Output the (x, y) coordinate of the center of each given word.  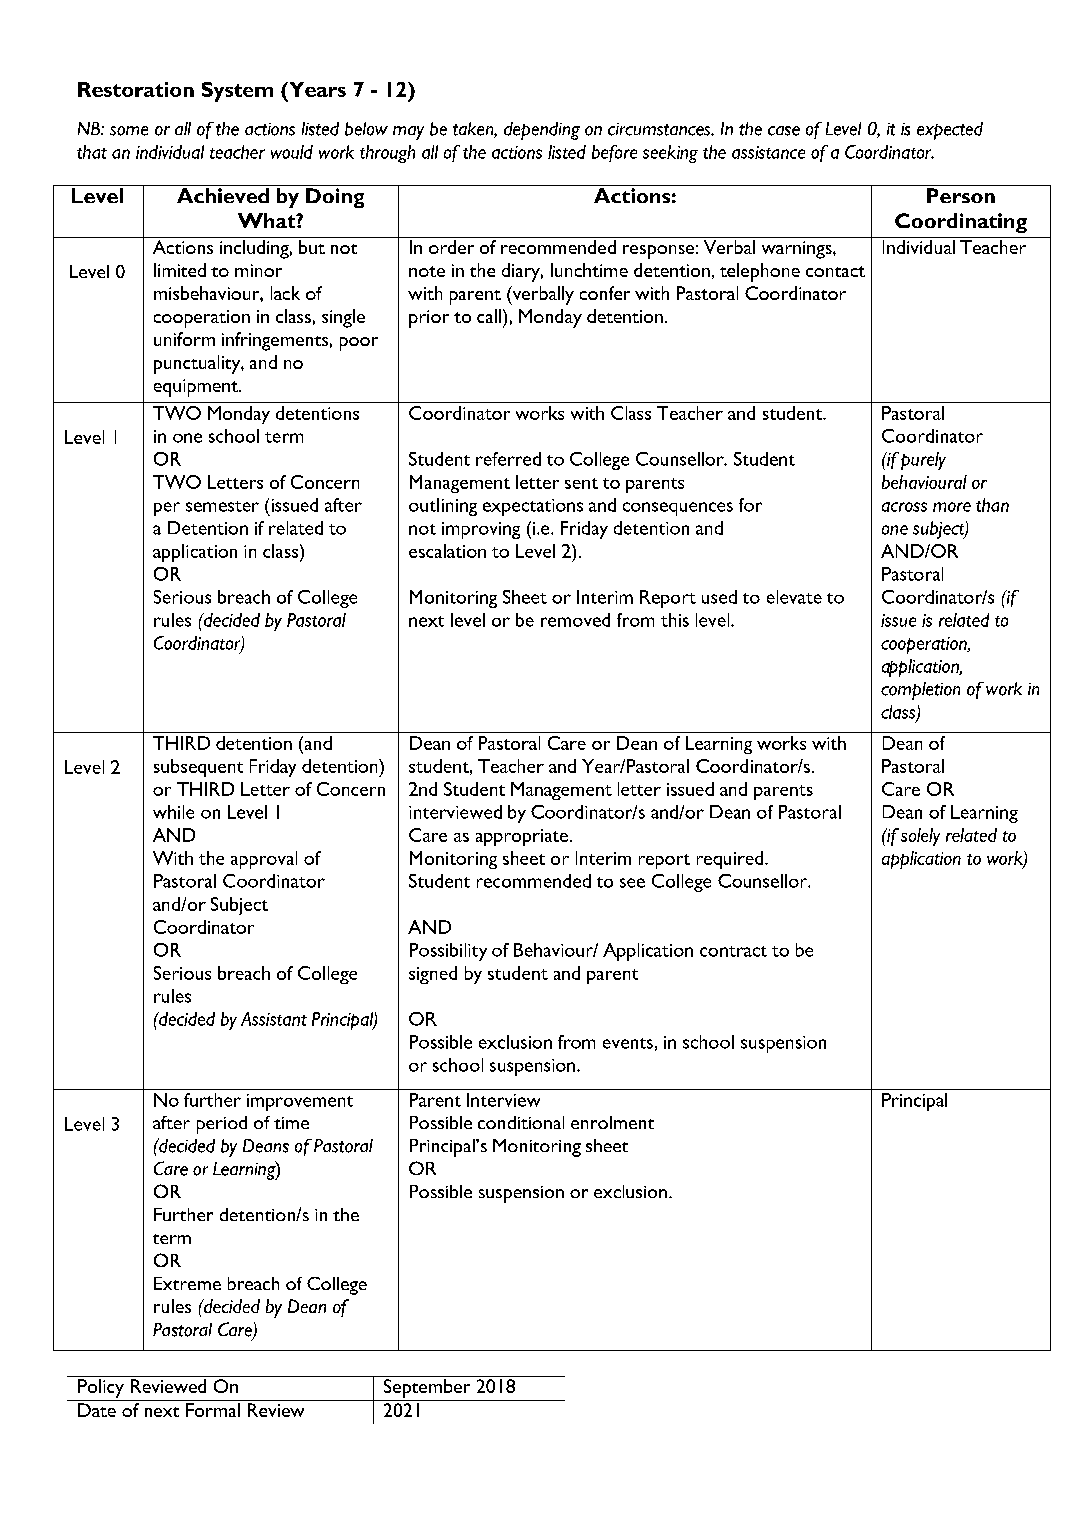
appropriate (522, 837)
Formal (213, 1410)
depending (542, 131)
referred (508, 459)
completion (920, 691)
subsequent (198, 768)
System (237, 92)
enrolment (612, 1122)
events (628, 1043)
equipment (197, 388)
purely (923, 461)
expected (950, 131)
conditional (521, 1122)
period (222, 1125)
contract (733, 951)
